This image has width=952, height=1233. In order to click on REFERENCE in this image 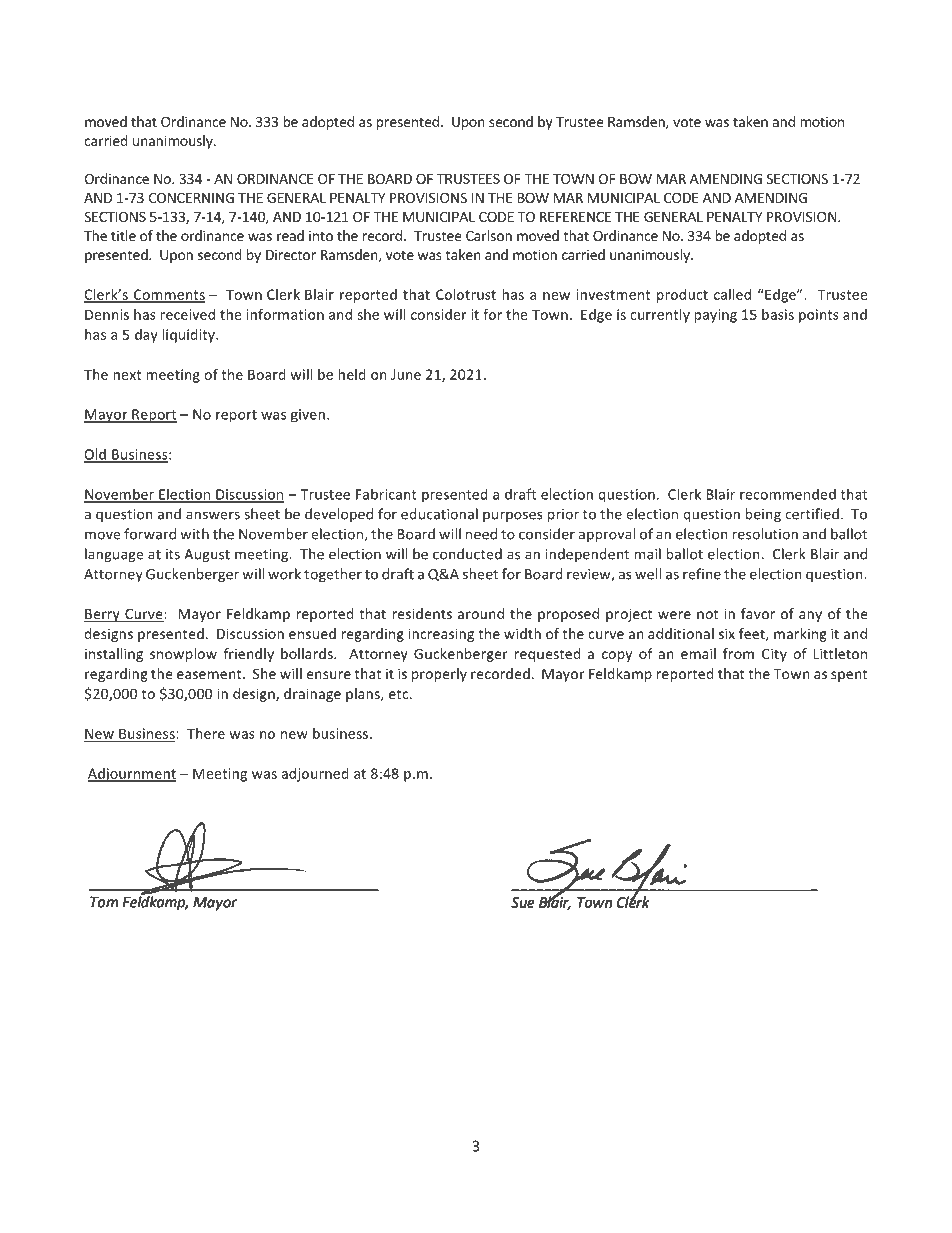, I will do `click(575, 217)`.
